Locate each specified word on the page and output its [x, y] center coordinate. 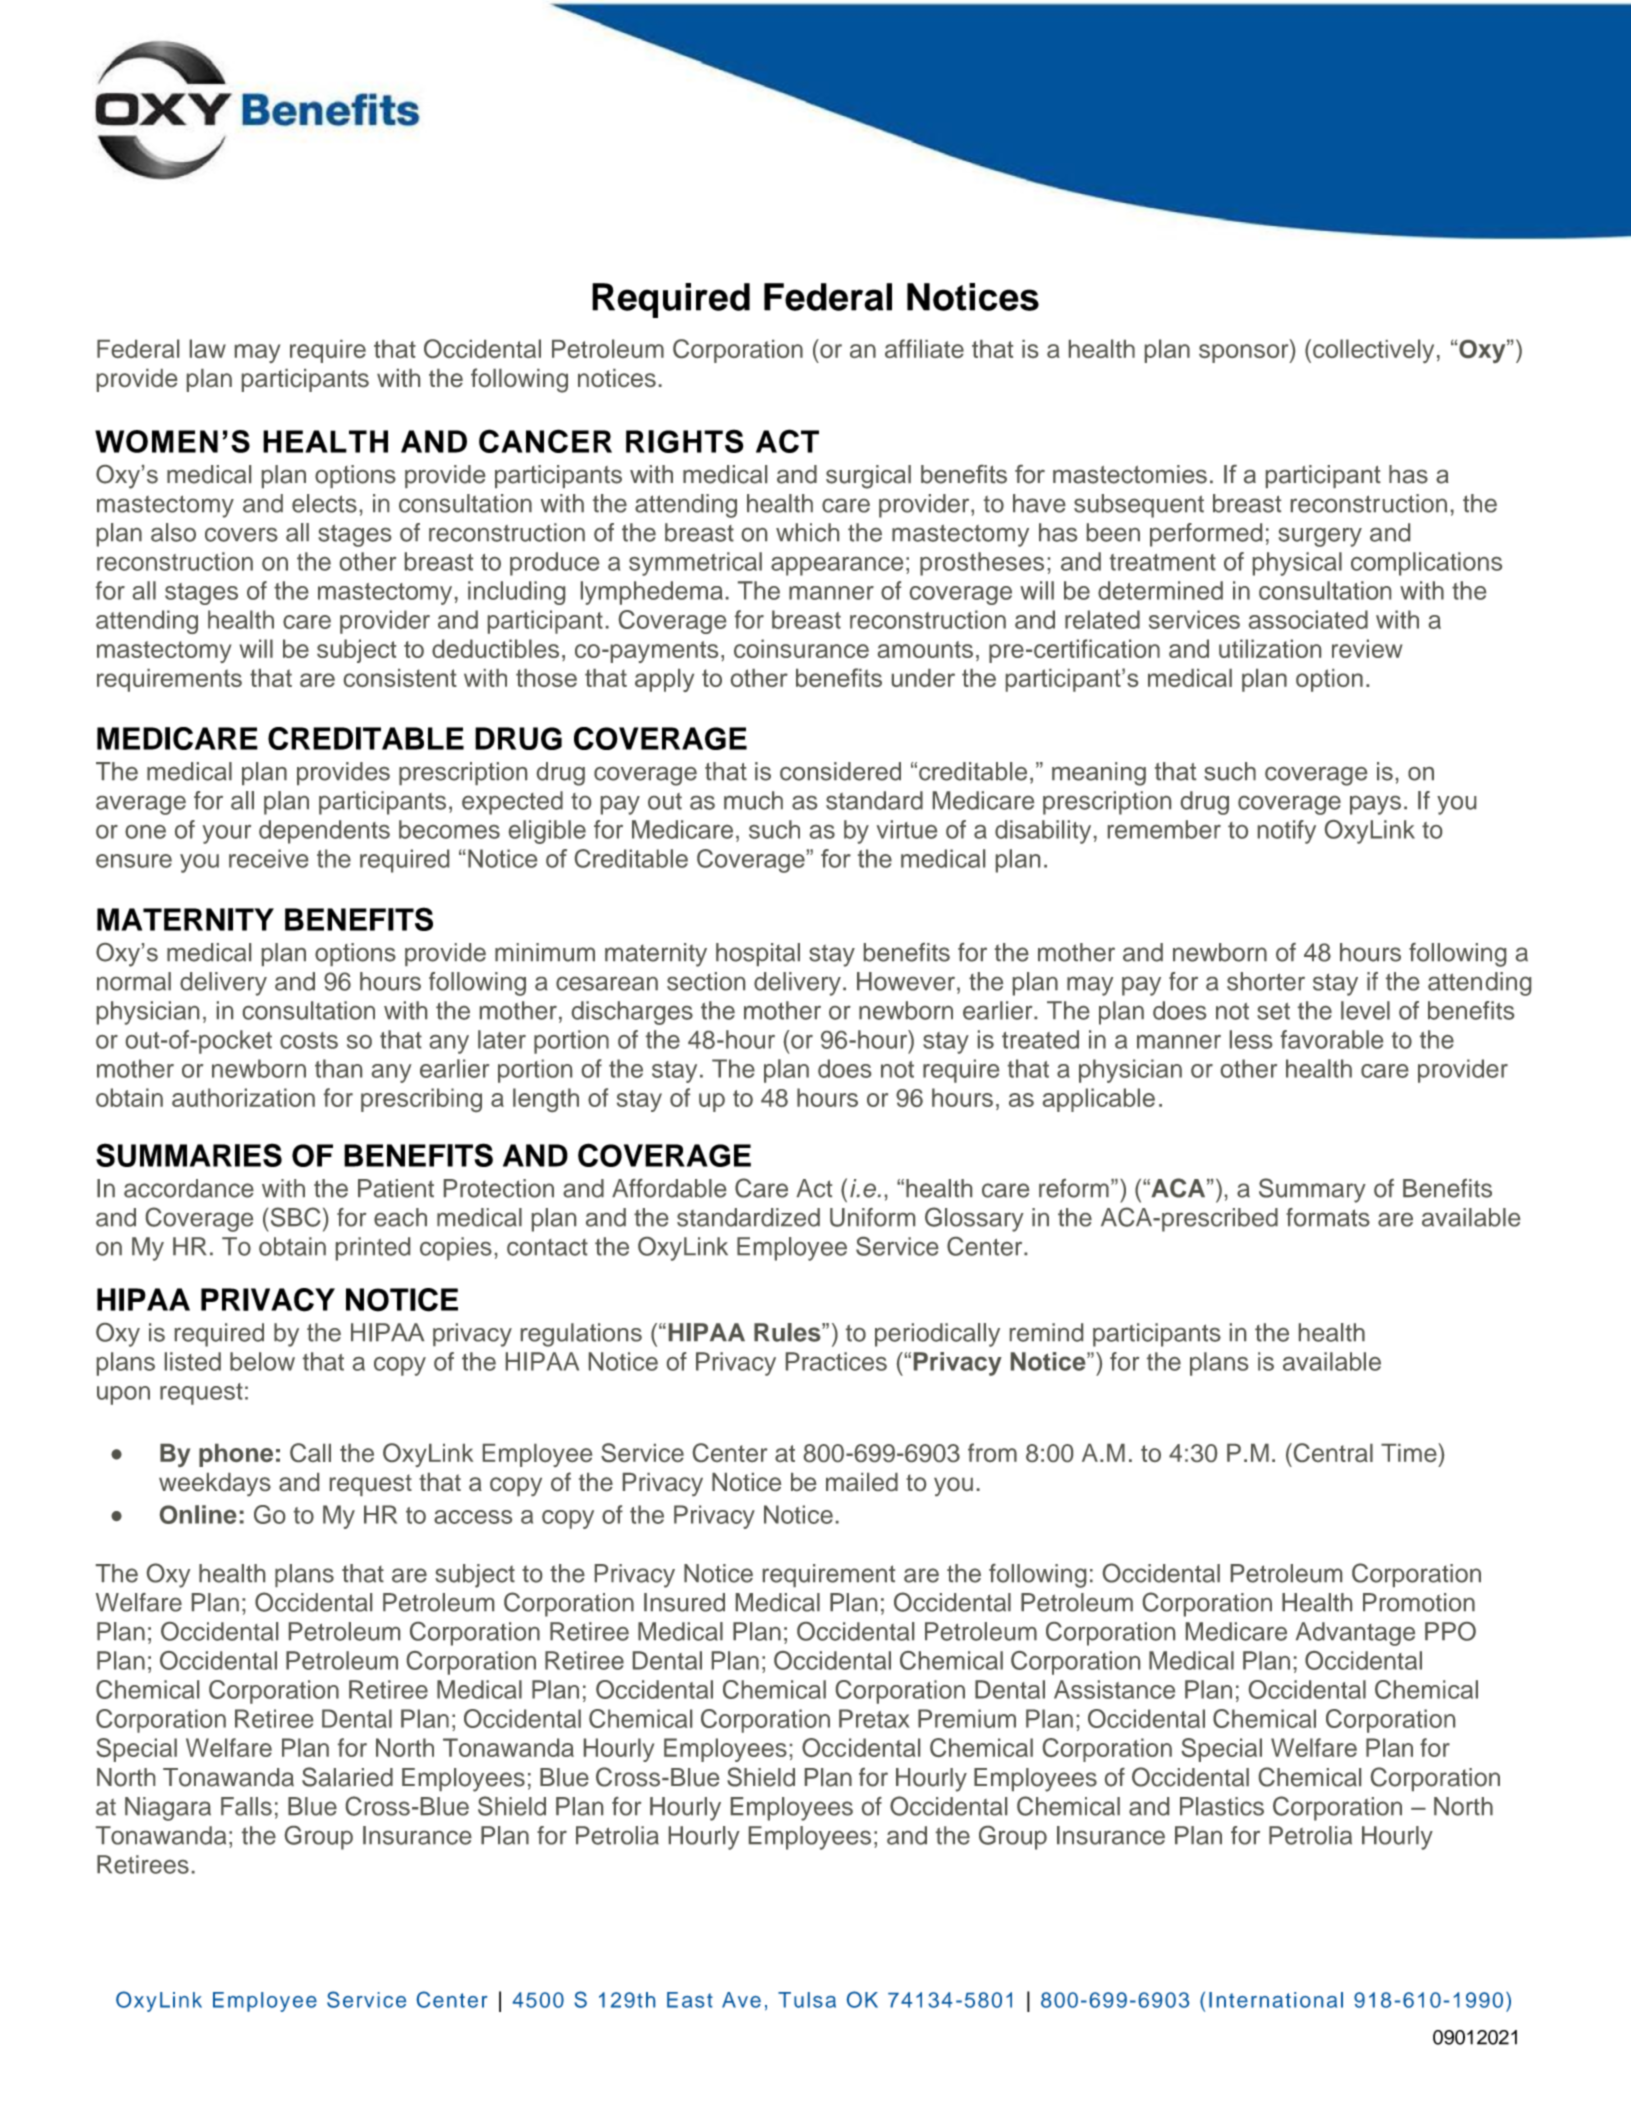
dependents [324, 832]
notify [1287, 832]
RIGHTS [684, 441]
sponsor [1245, 353]
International [1276, 2000]
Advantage [1355, 1634]
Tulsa [807, 2000]
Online [198, 1514]
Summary [1312, 1190]
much [753, 800]
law [208, 348]
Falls [246, 1806]
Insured [684, 1602]
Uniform [872, 1217]
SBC [294, 1217]
